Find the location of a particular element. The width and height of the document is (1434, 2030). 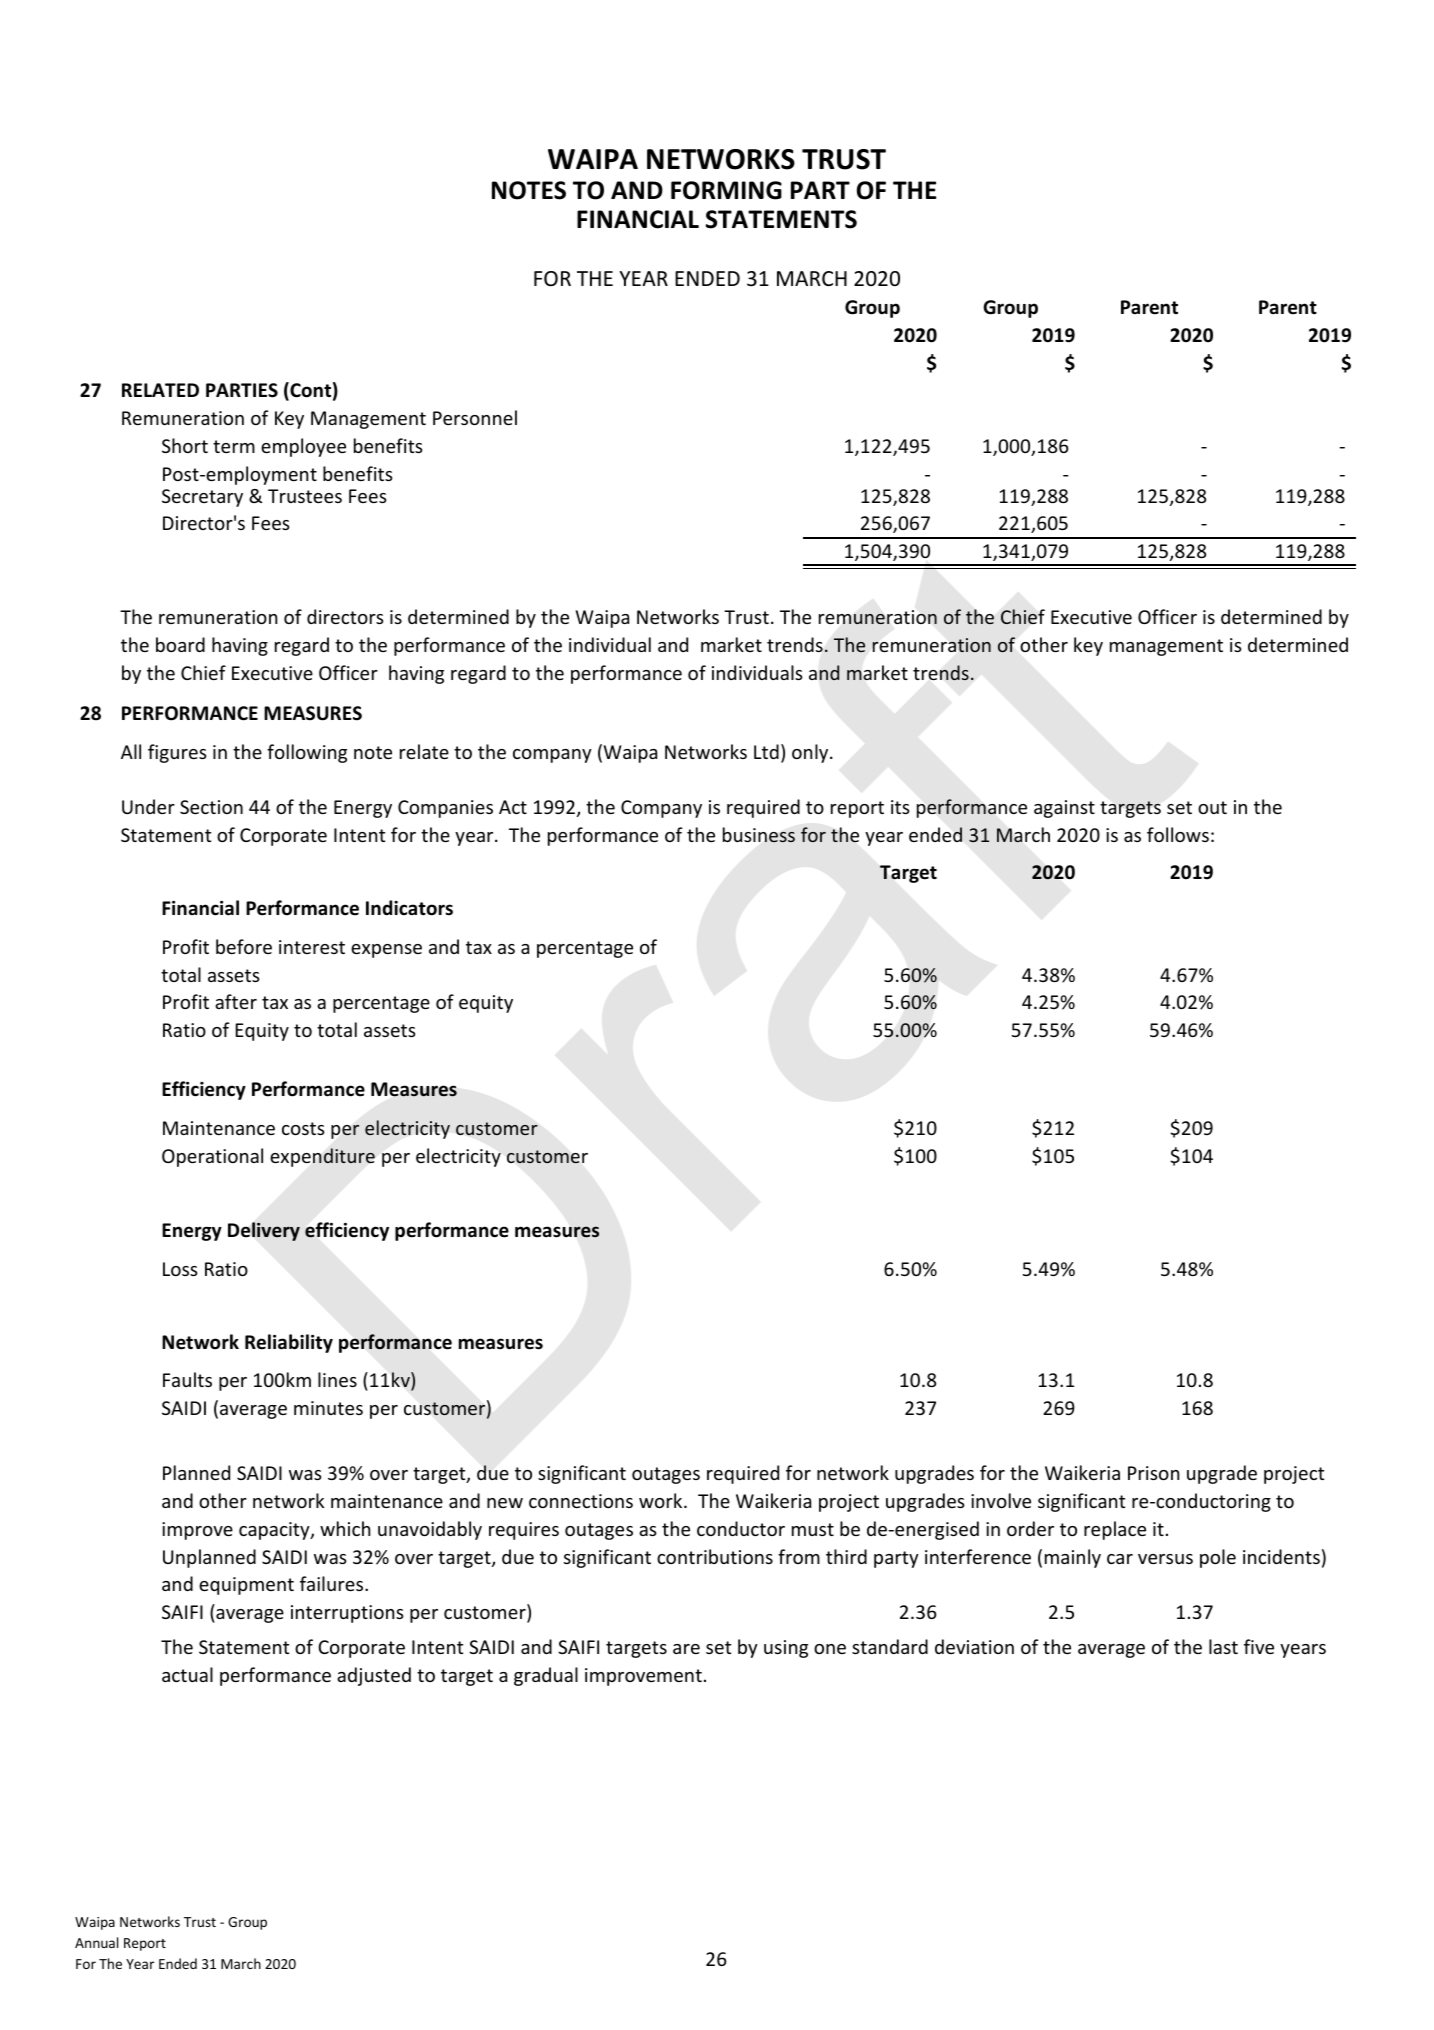

last is located at coordinates (1223, 1646).
